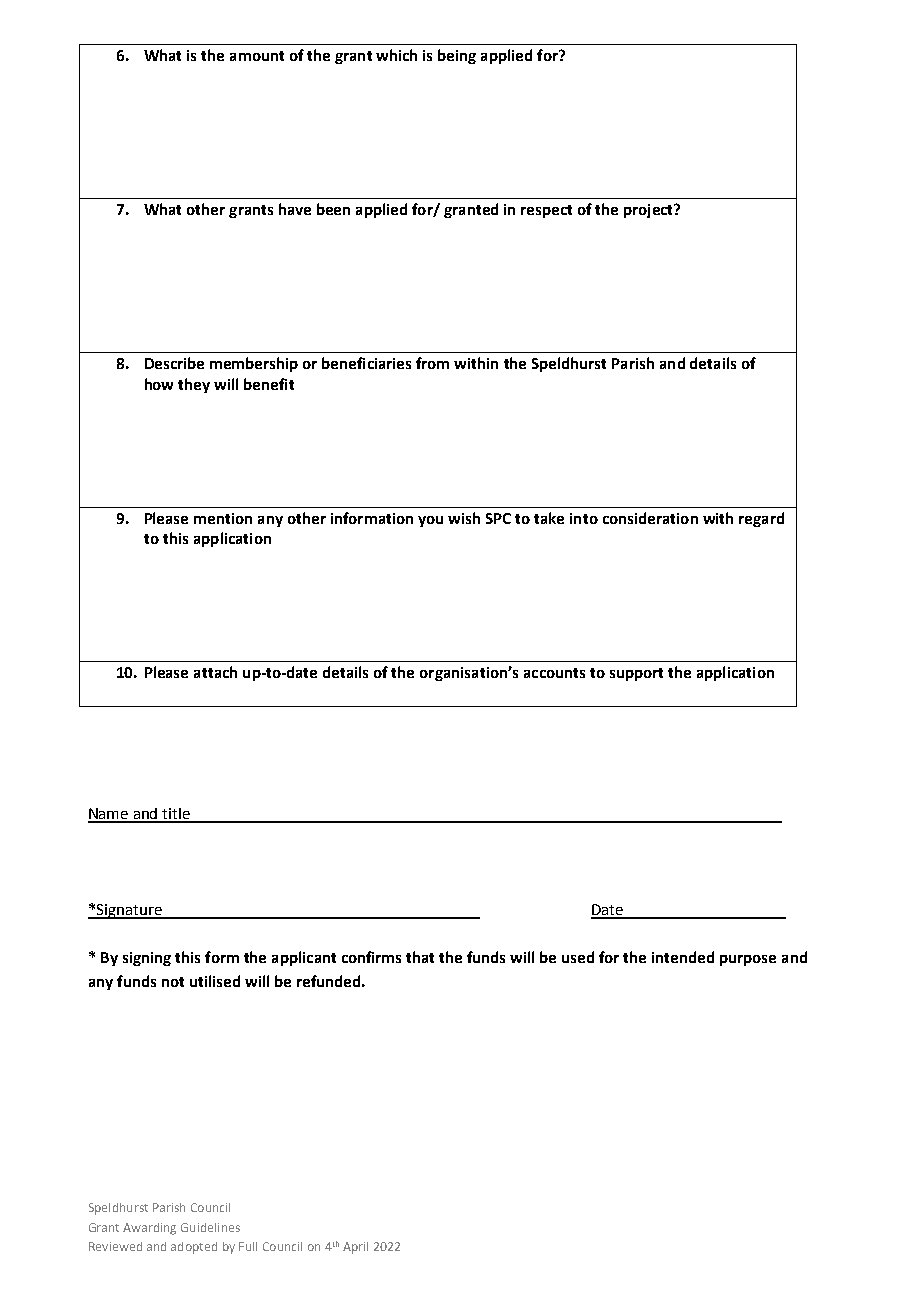 The height and width of the page is (1308, 924). What do you see at coordinates (420, 957) in the page?
I see `that` at bounding box center [420, 957].
